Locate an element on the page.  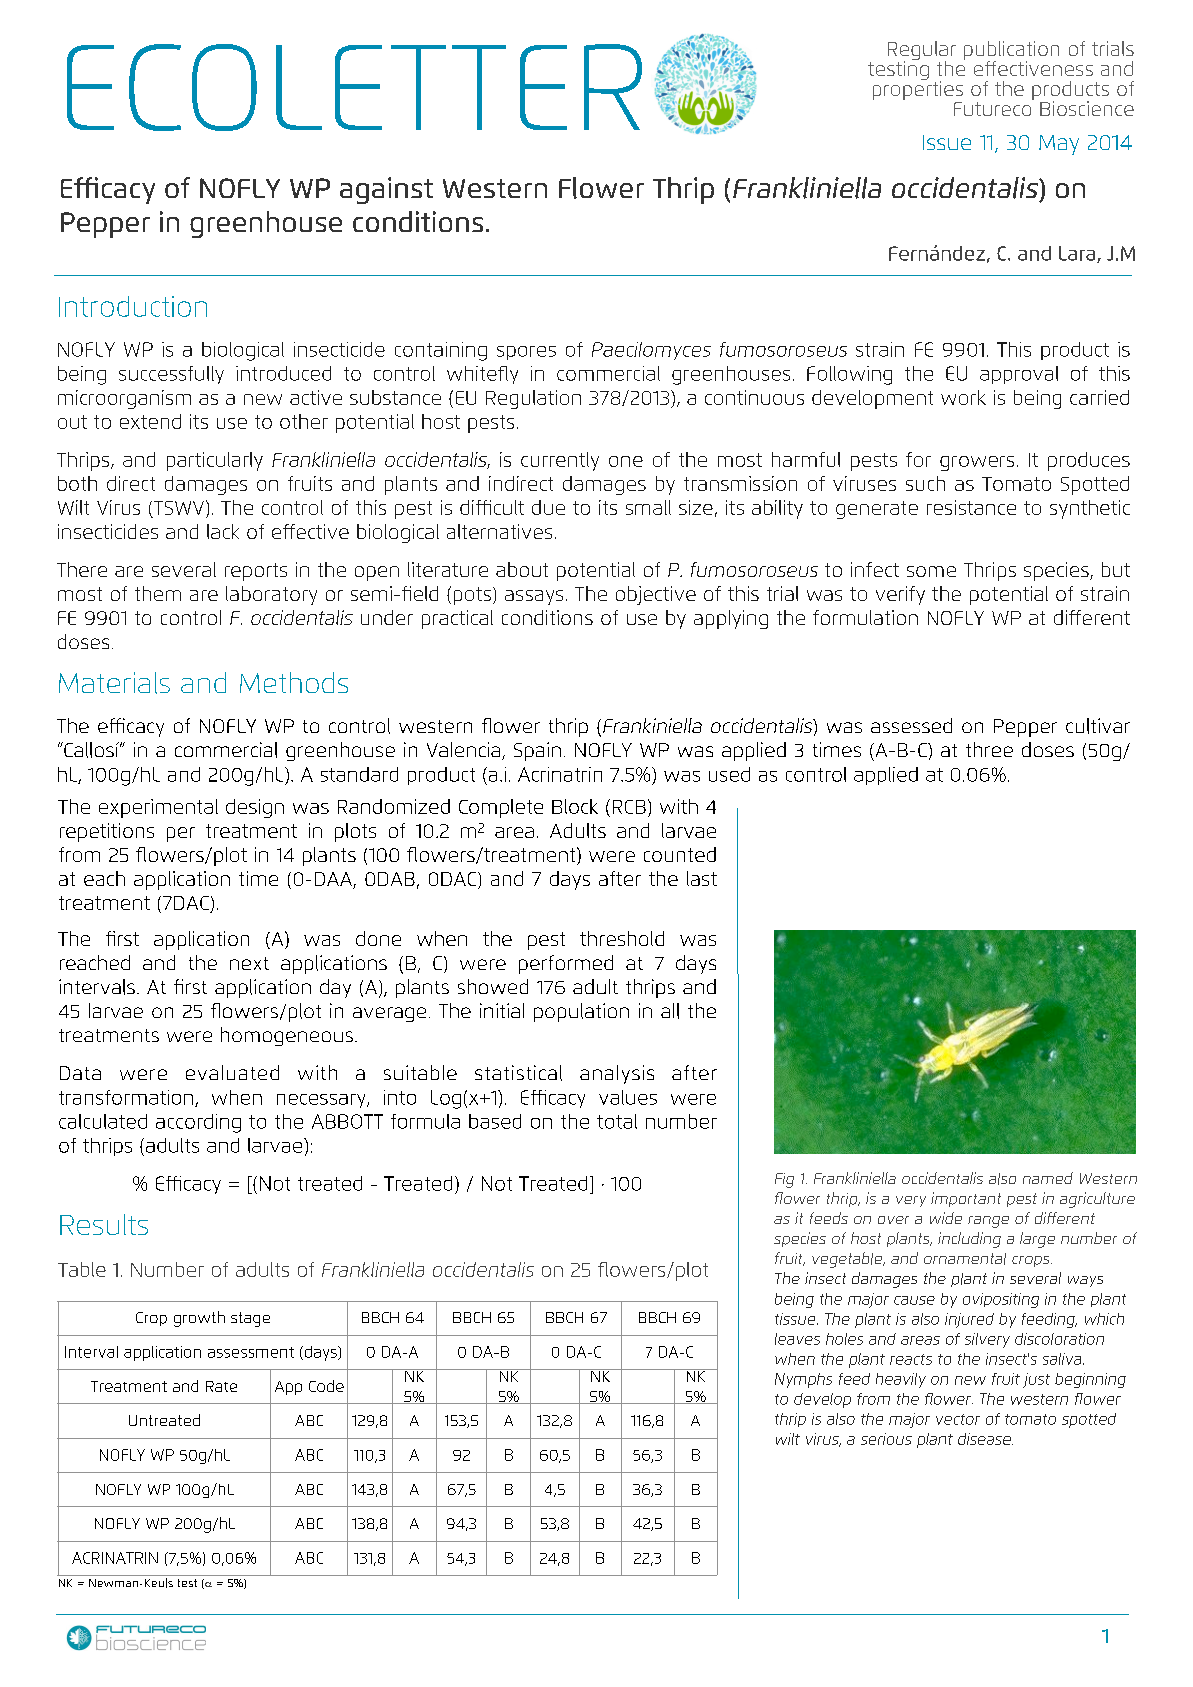
against is located at coordinates (386, 190).
